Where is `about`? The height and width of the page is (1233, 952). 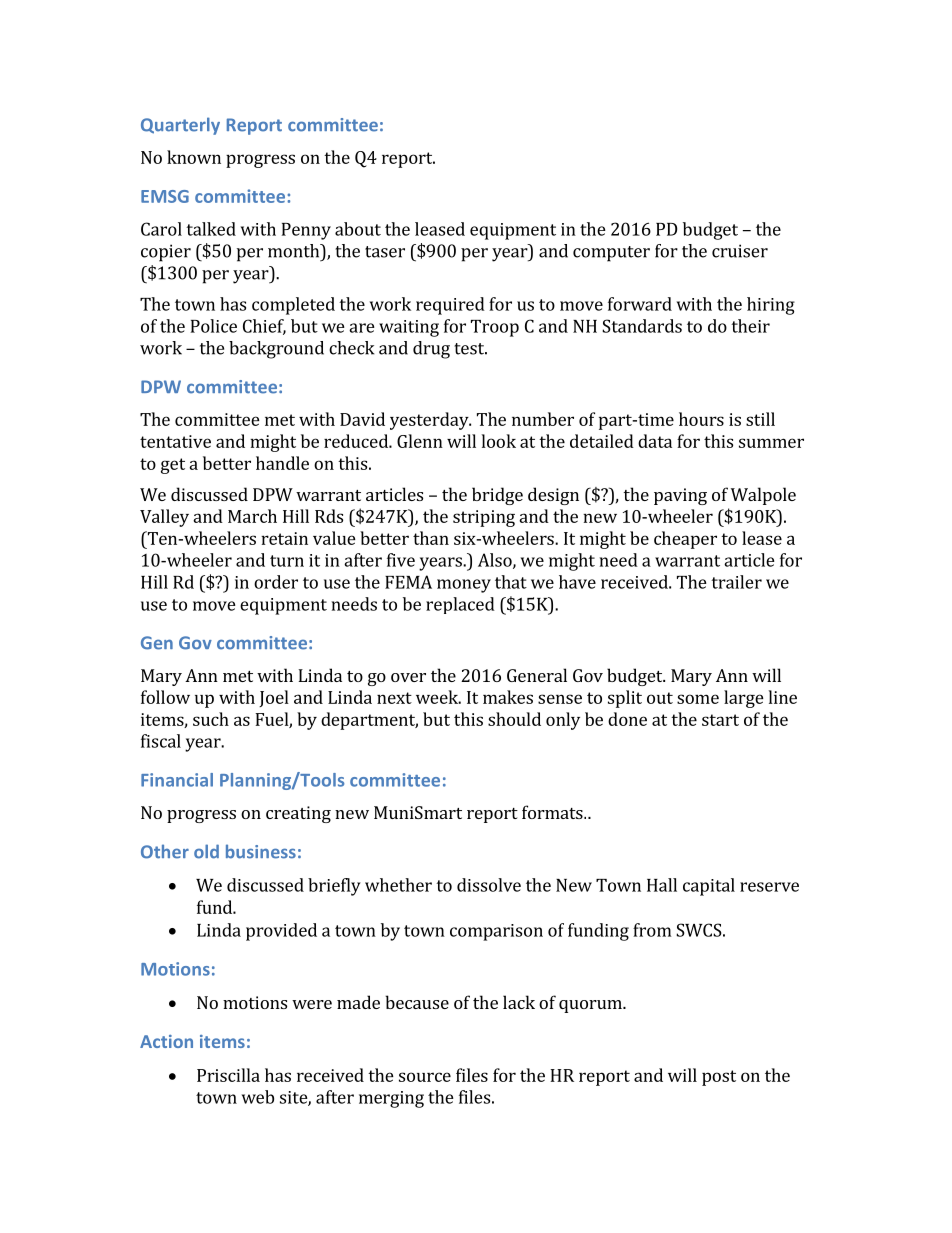
about is located at coordinates (358, 229).
